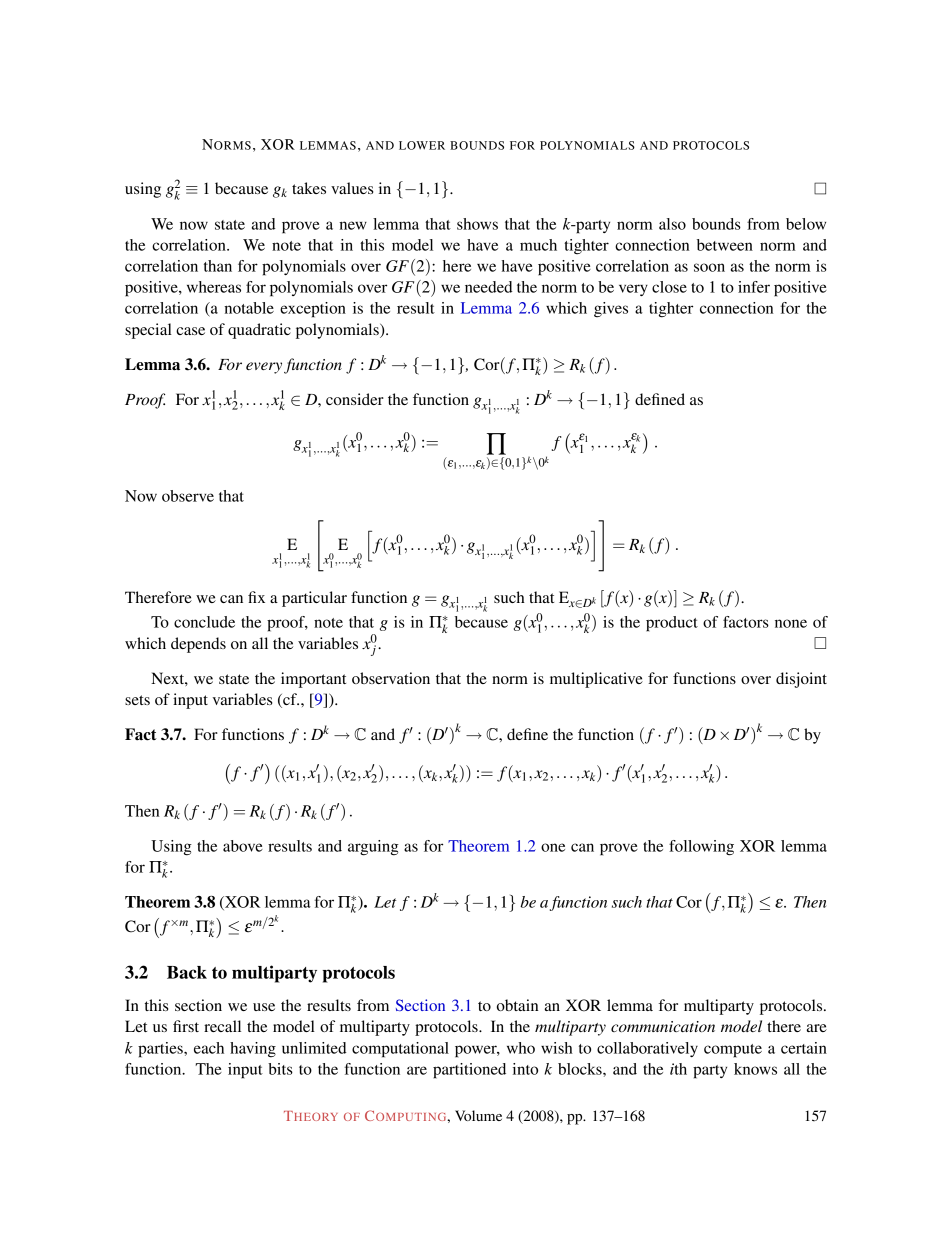 This image has width=952, height=1233. I want to click on LOWER, so click(422, 145).
